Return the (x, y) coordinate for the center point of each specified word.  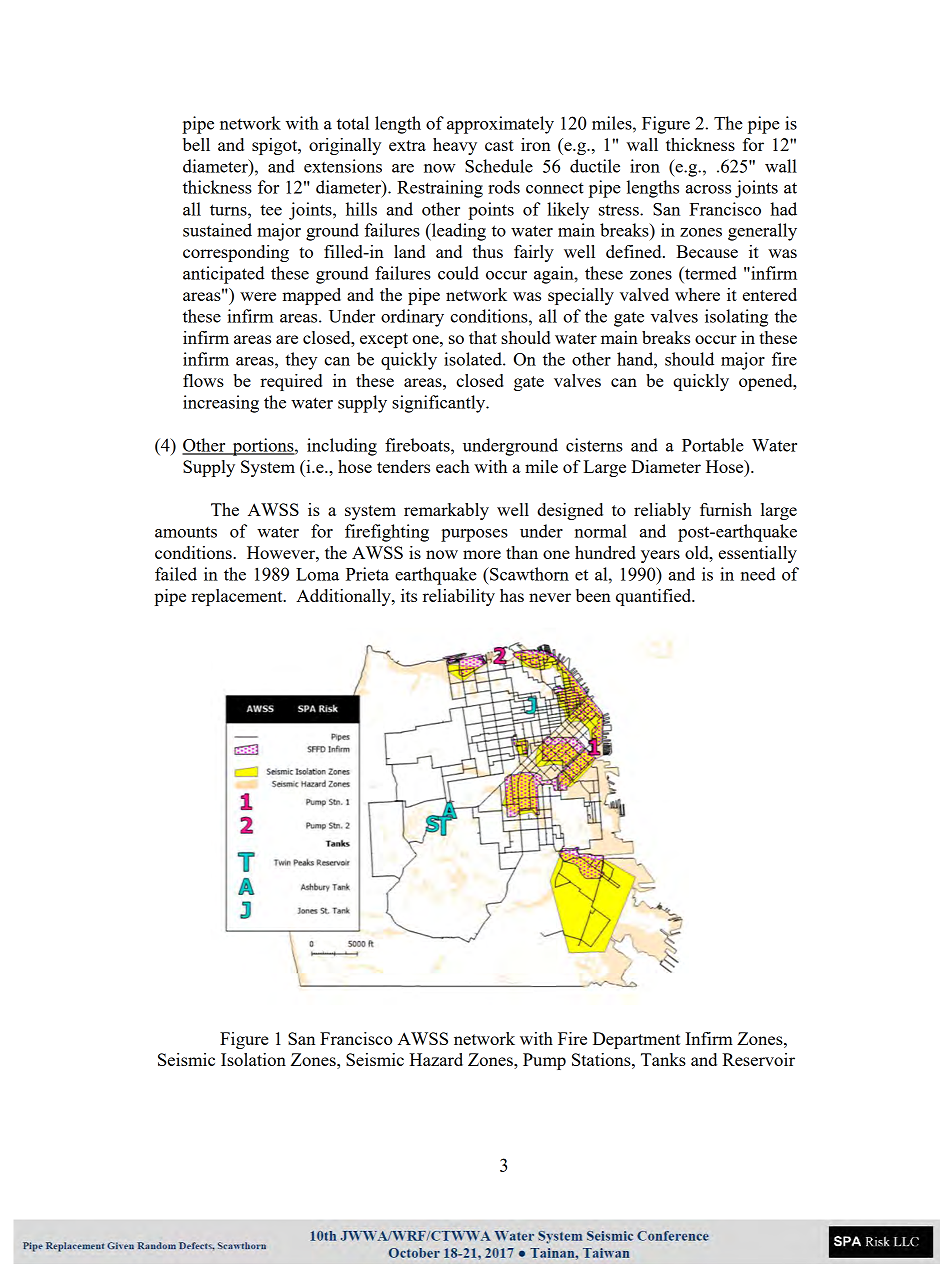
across (708, 189)
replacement (238, 597)
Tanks (663, 1059)
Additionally (344, 597)
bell (196, 144)
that (483, 337)
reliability (459, 597)
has (512, 595)
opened (767, 382)
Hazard (436, 1059)
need (758, 574)
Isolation (253, 1059)
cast (499, 145)
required (291, 382)
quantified (655, 597)
